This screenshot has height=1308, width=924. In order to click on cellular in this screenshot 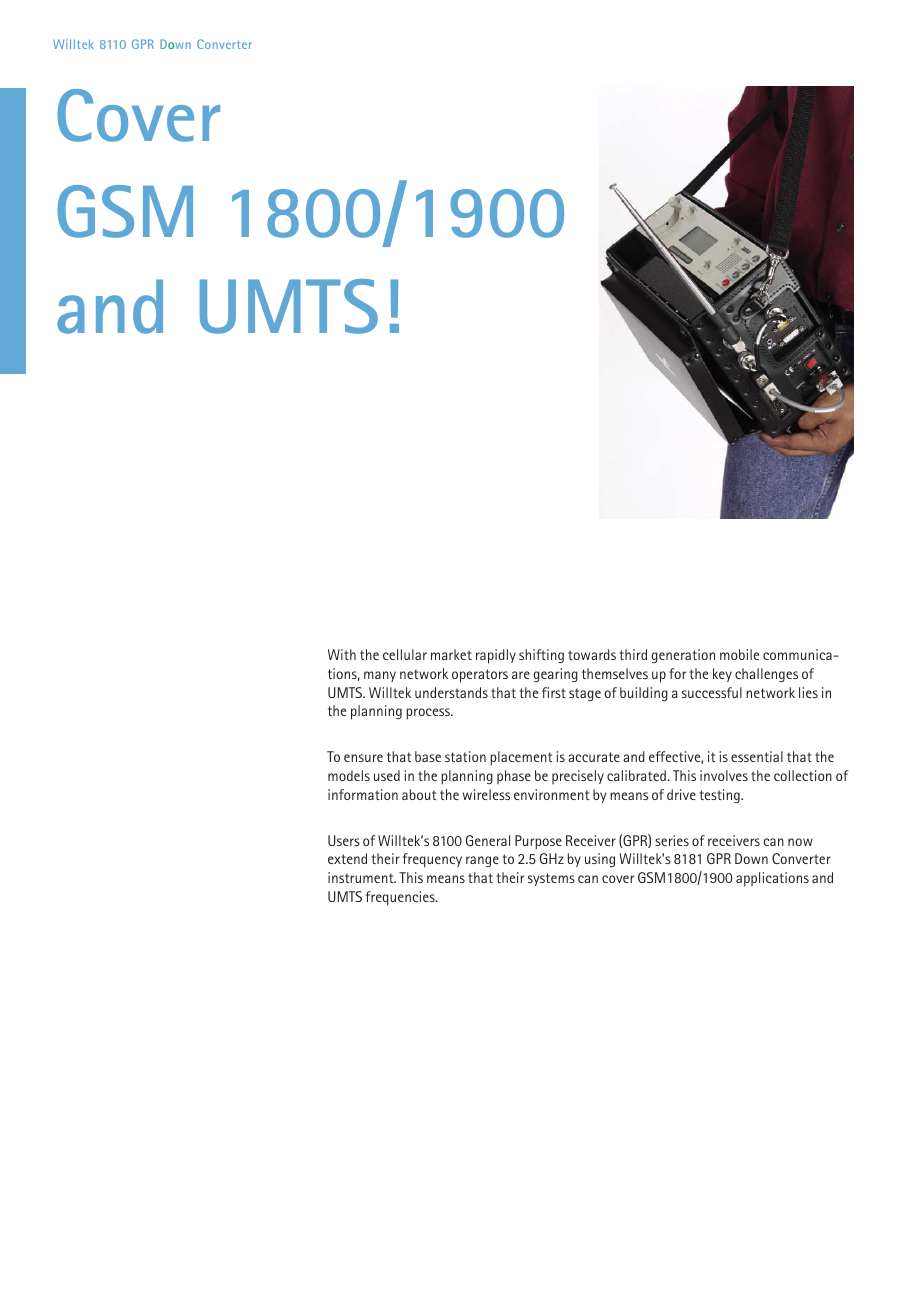, I will do `click(405, 654)`.
